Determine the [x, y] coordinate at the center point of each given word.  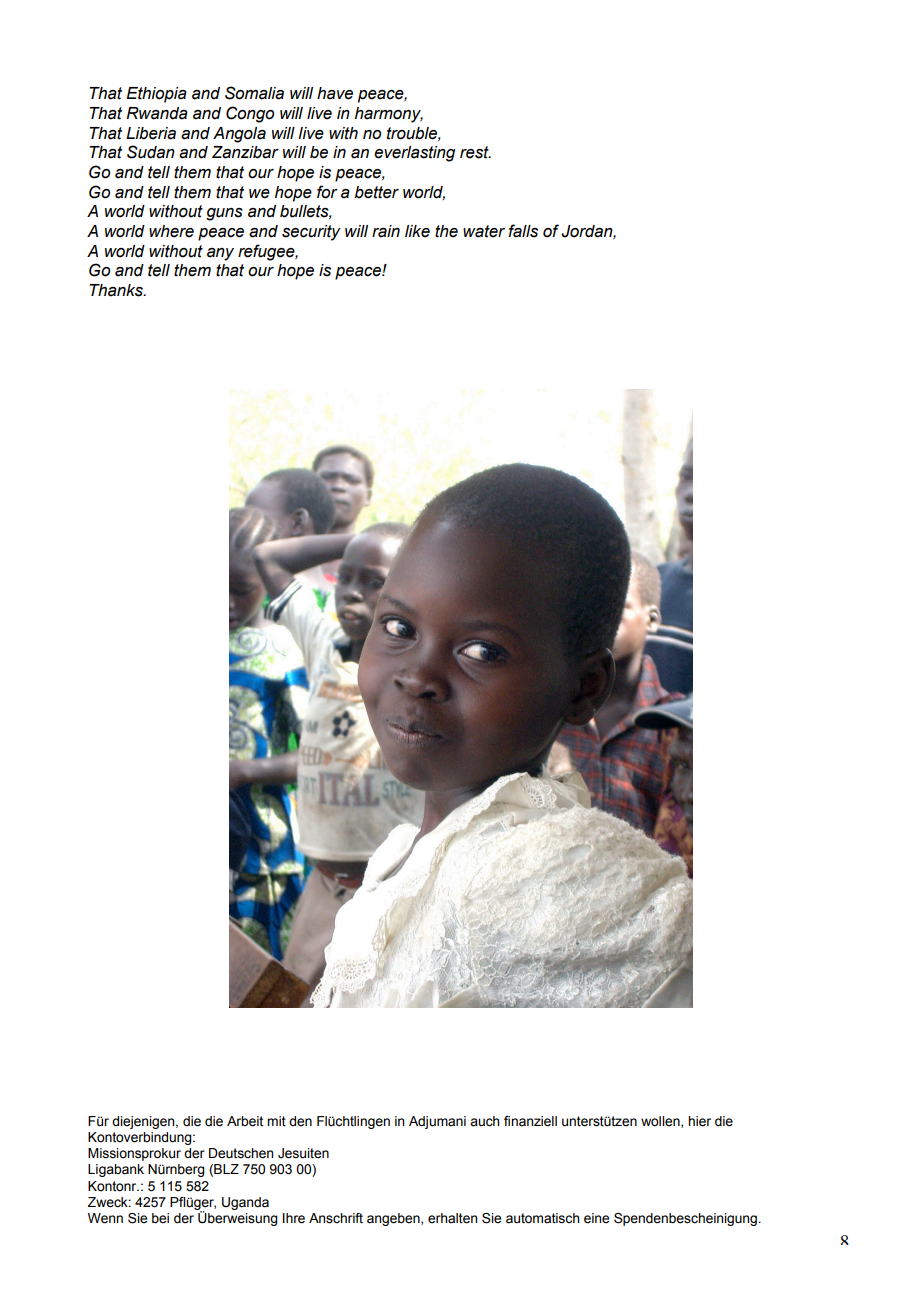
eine [596, 1218]
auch [484, 1121]
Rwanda [157, 113]
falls [523, 231]
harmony [389, 115]
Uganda [245, 1203]
